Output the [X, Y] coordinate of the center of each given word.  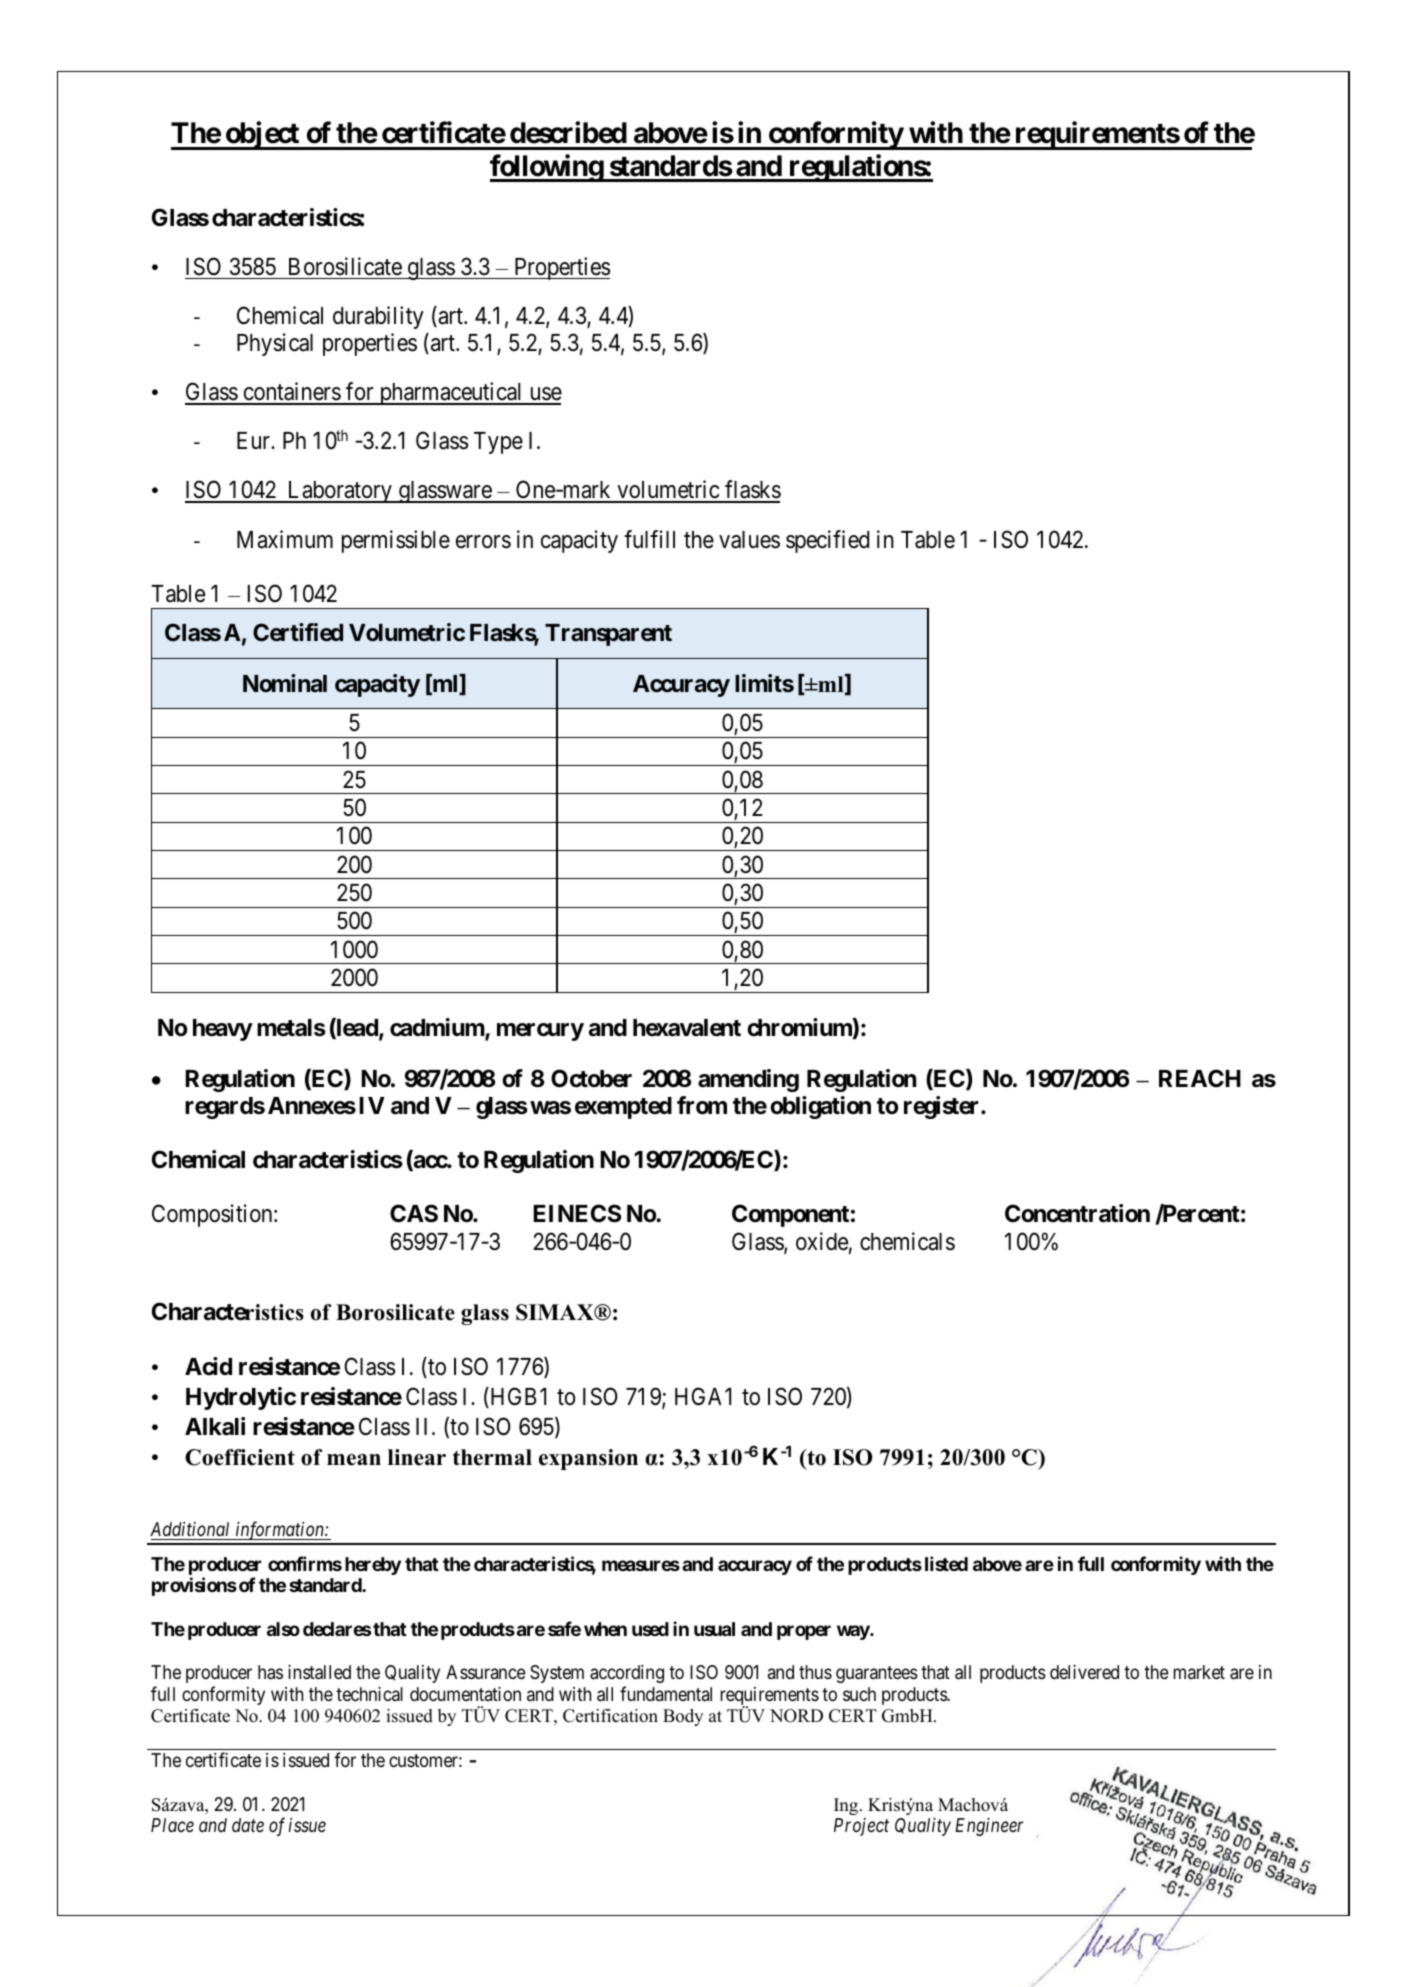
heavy [223, 1030]
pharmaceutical [451, 393]
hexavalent [687, 1028]
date [248, 1825]
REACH [1200, 1078]
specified [827, 541]
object [262, 136]
